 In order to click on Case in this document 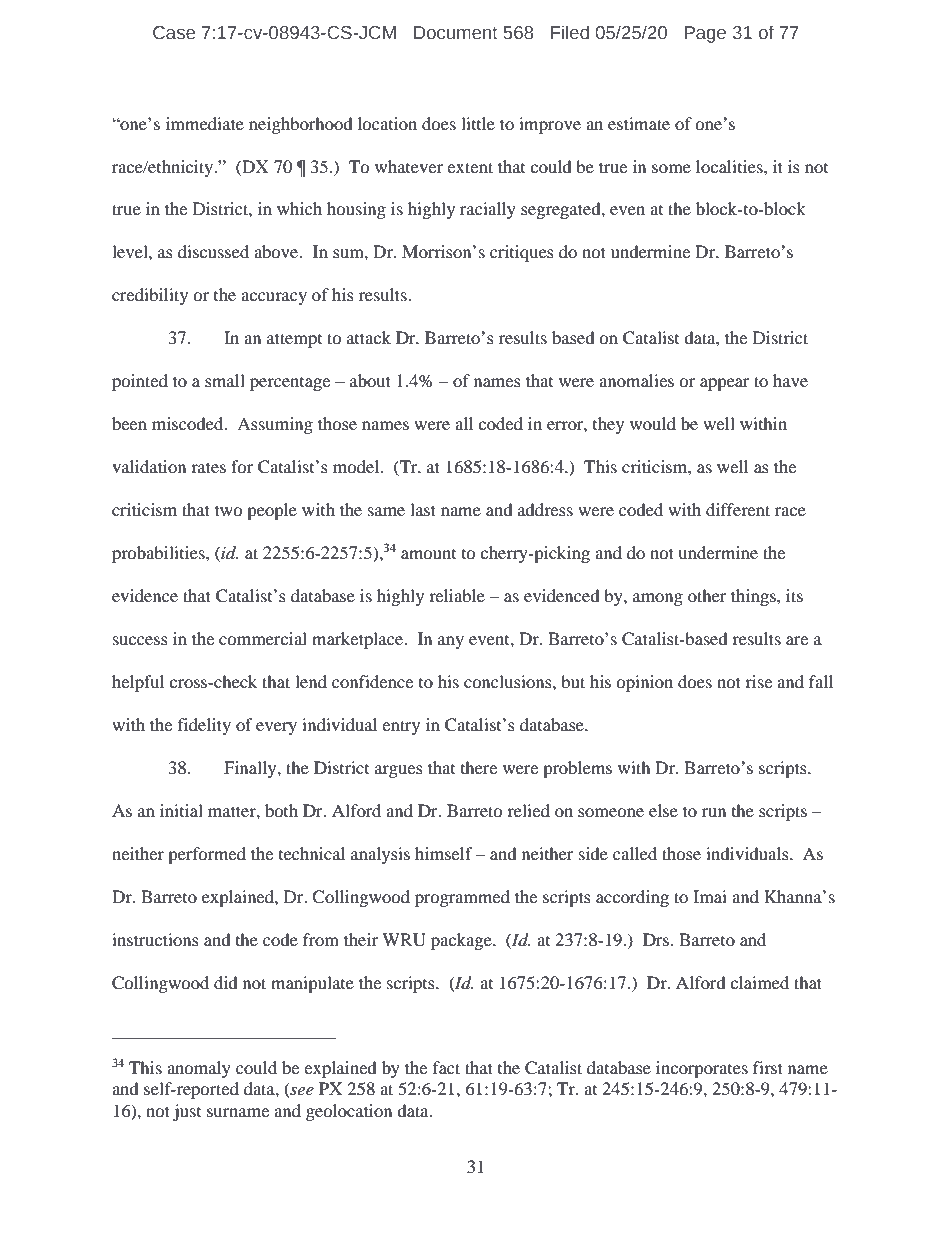, I will do `click(174, 33)`.
